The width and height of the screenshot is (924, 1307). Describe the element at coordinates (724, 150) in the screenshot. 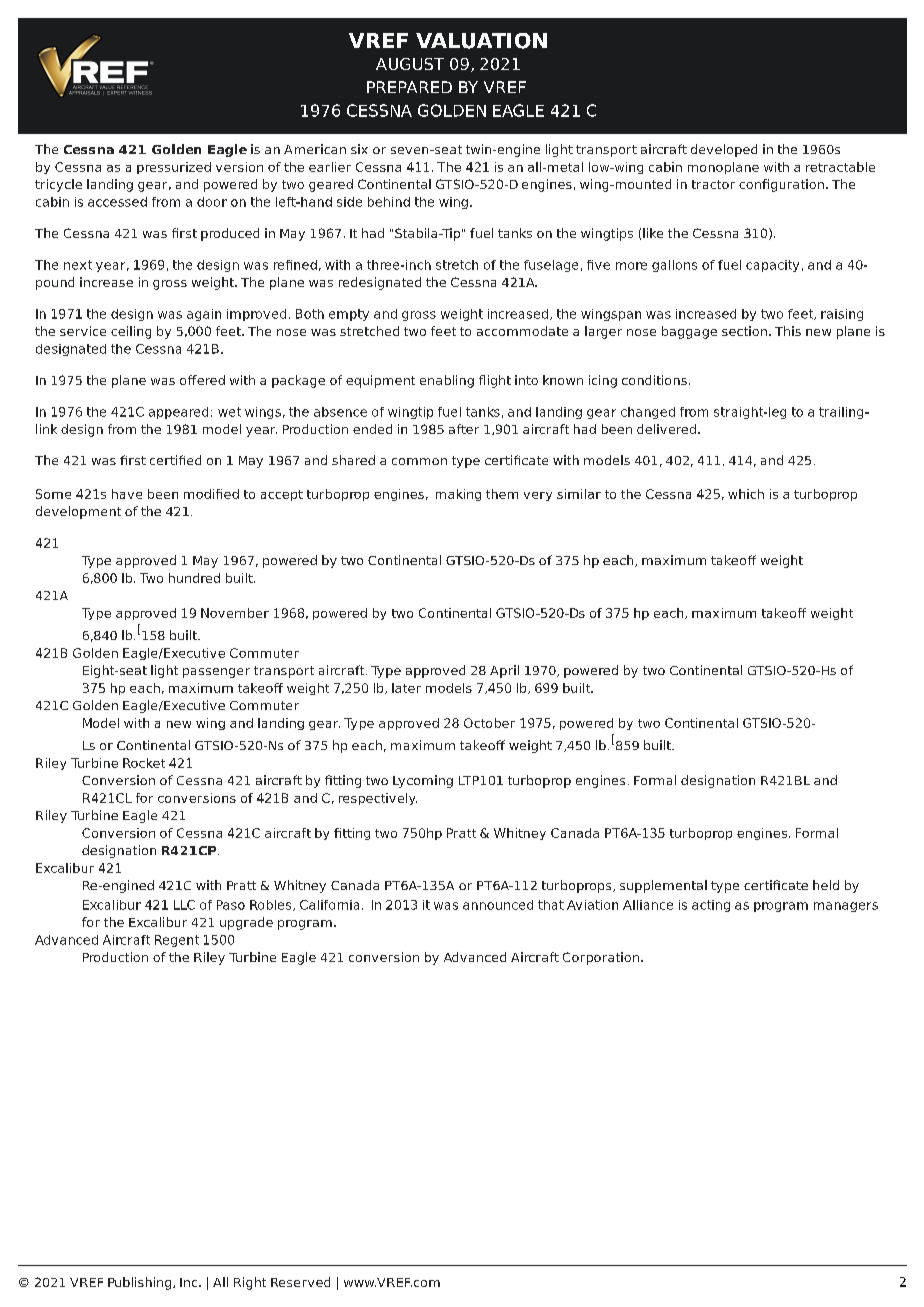

I see `developed` at that location.
